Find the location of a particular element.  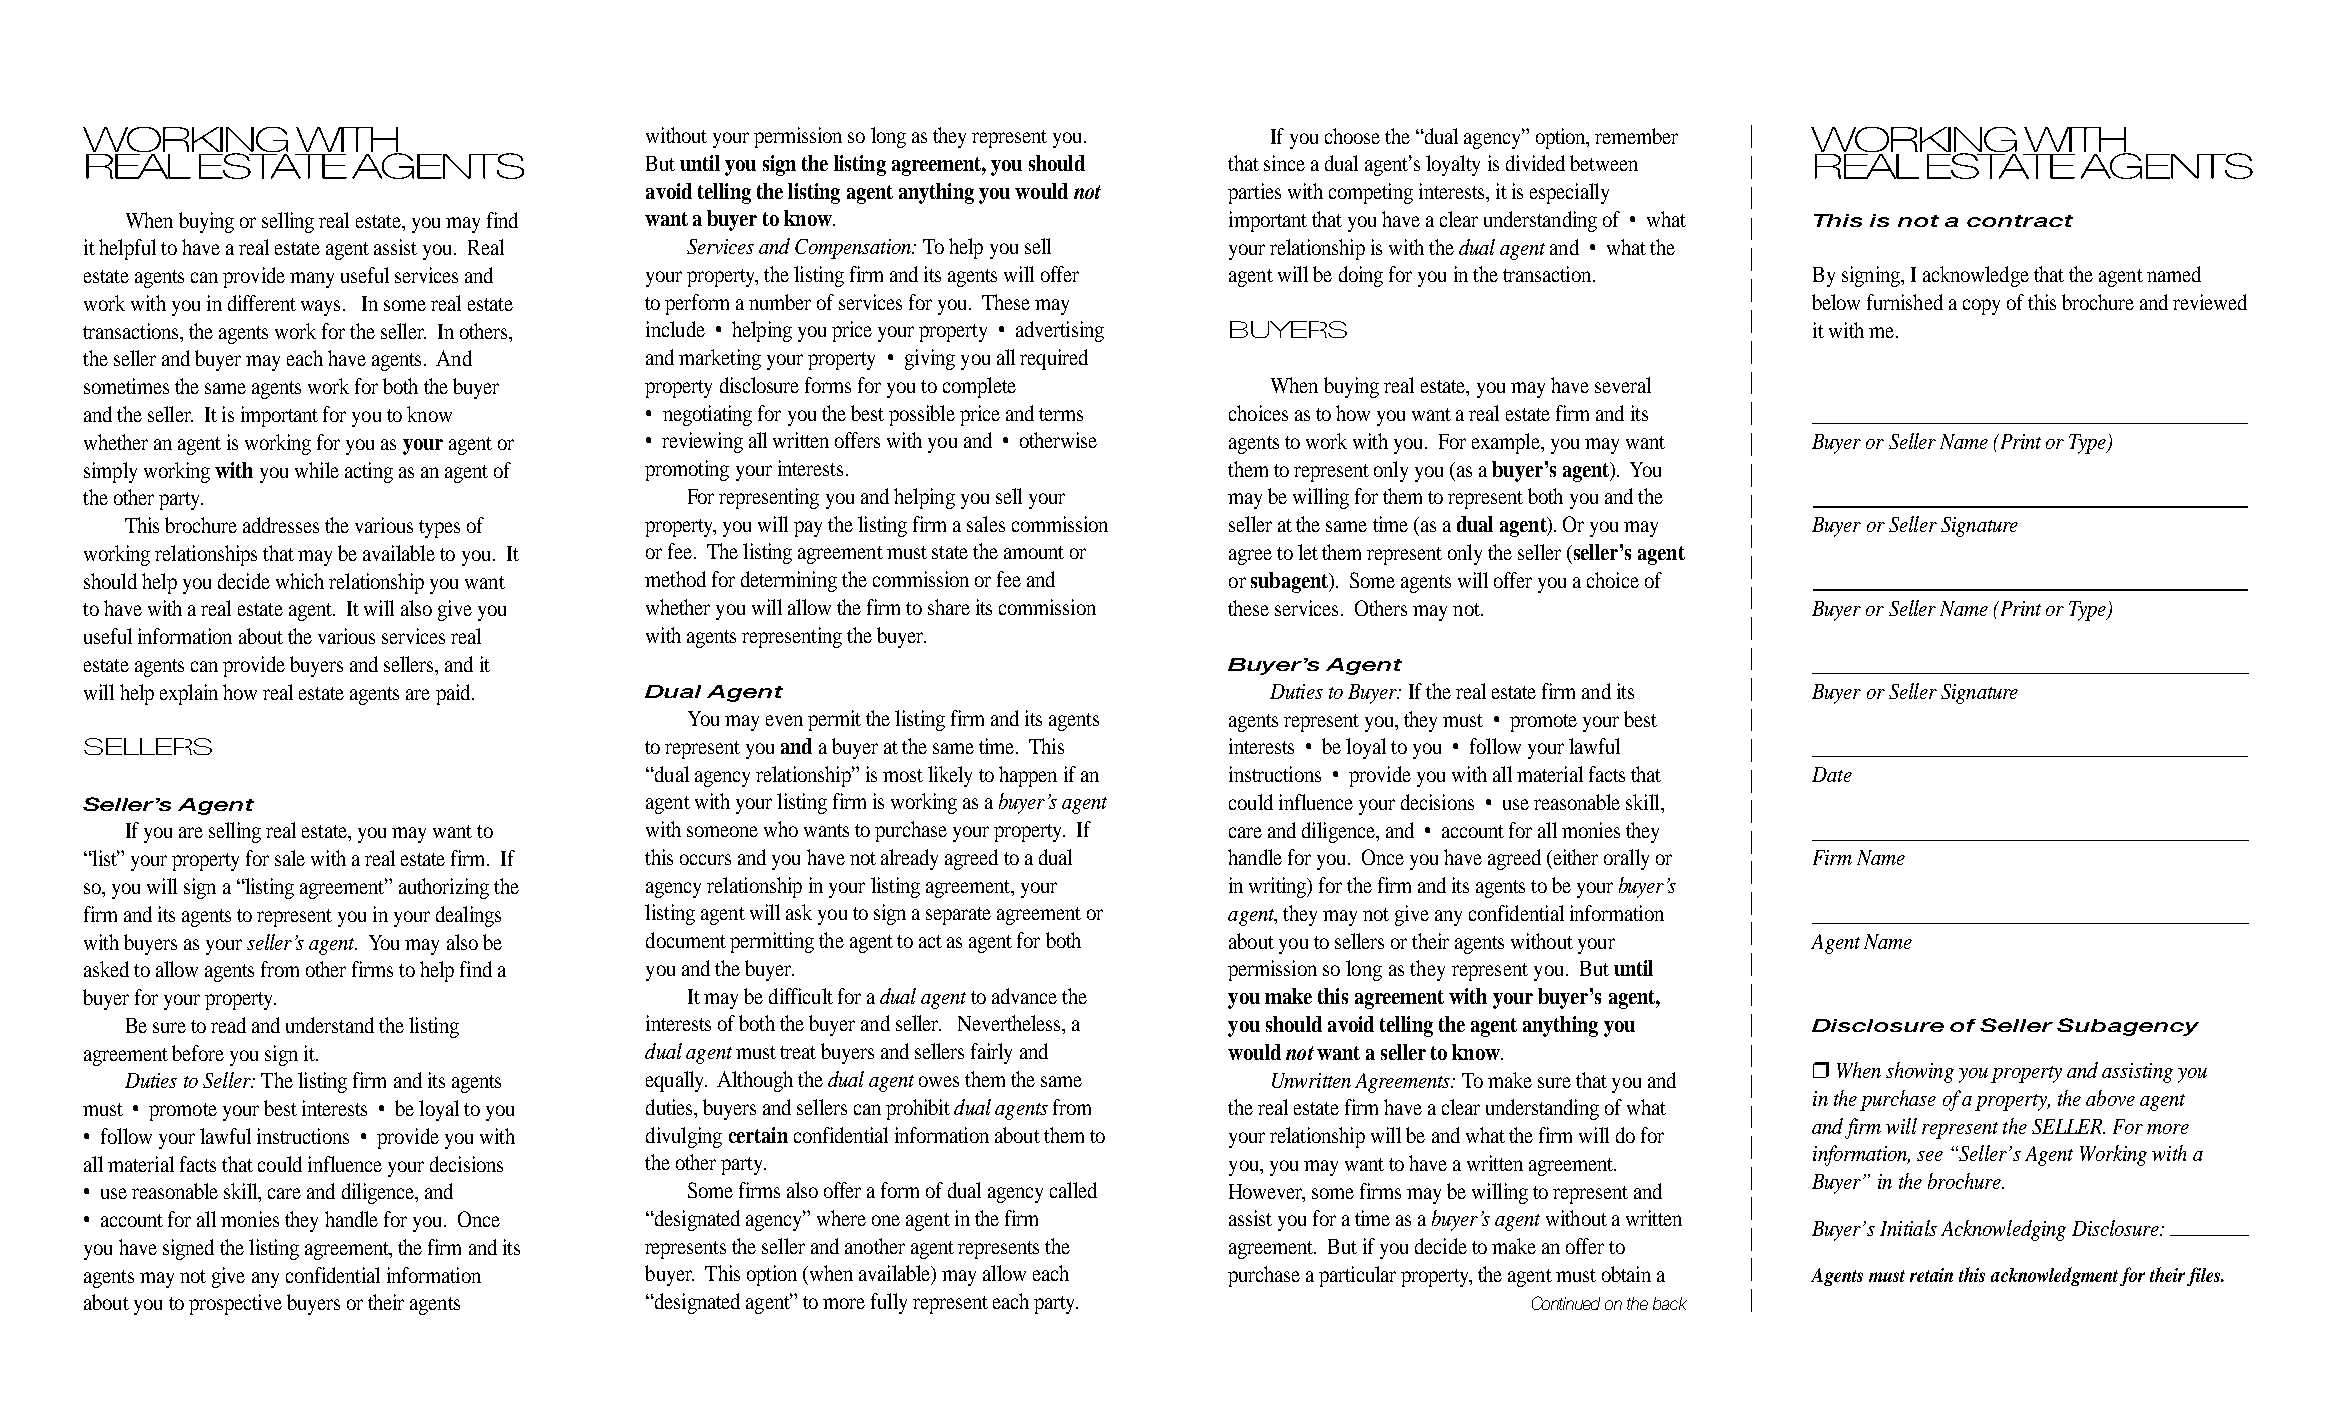

terms is located at coordinates (1061, 414).
